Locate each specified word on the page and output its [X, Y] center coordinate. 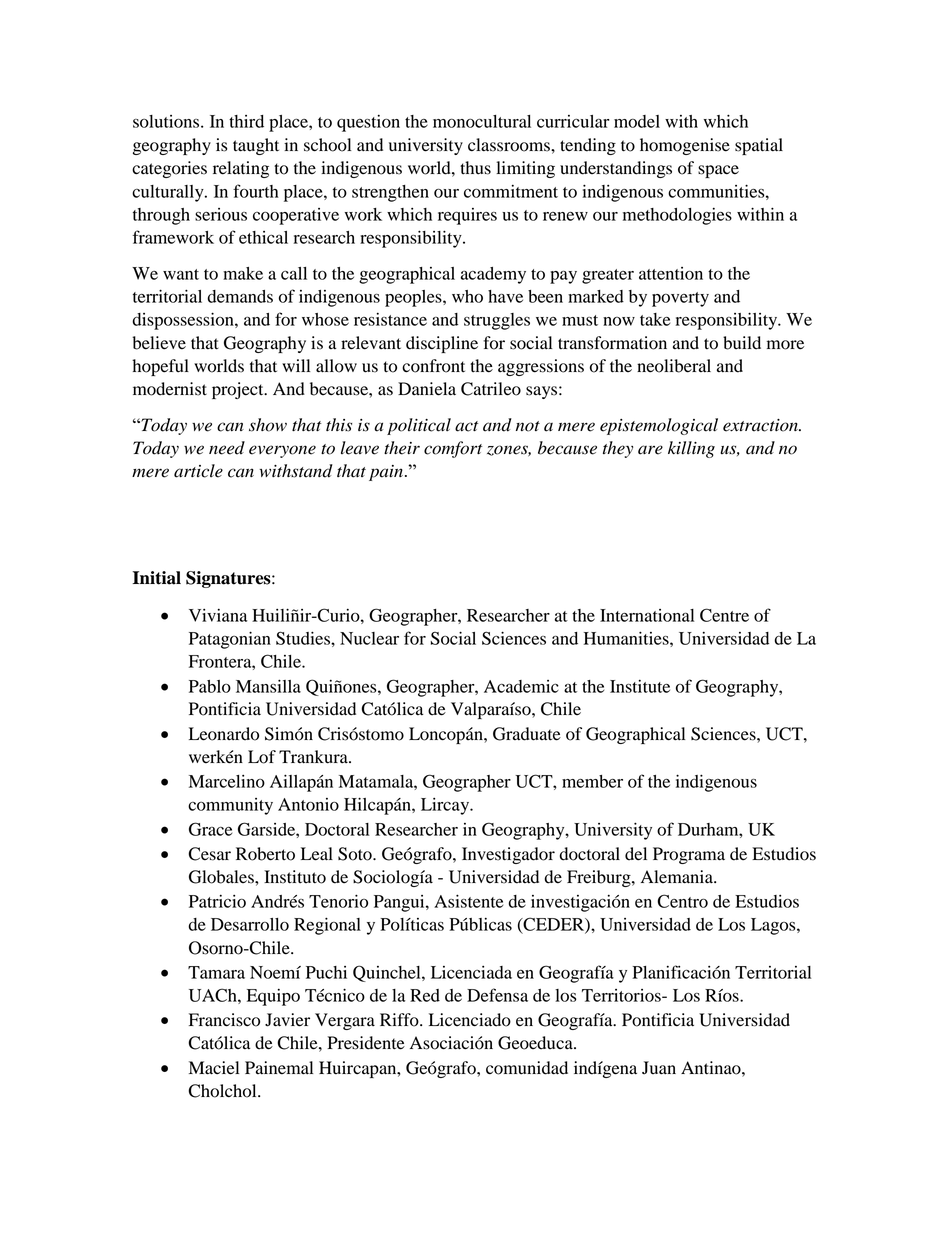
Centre [724, 615]
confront [433, 366]
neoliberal [674, 366]
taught [256, 146]
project [239, 390]
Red [425, 995]
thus [475, 168]
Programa [689, 855]
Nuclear [369, 638]
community [230, 806]
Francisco [224, 1020]
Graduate [527, 734]
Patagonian [230, 640]
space [718, 171]
